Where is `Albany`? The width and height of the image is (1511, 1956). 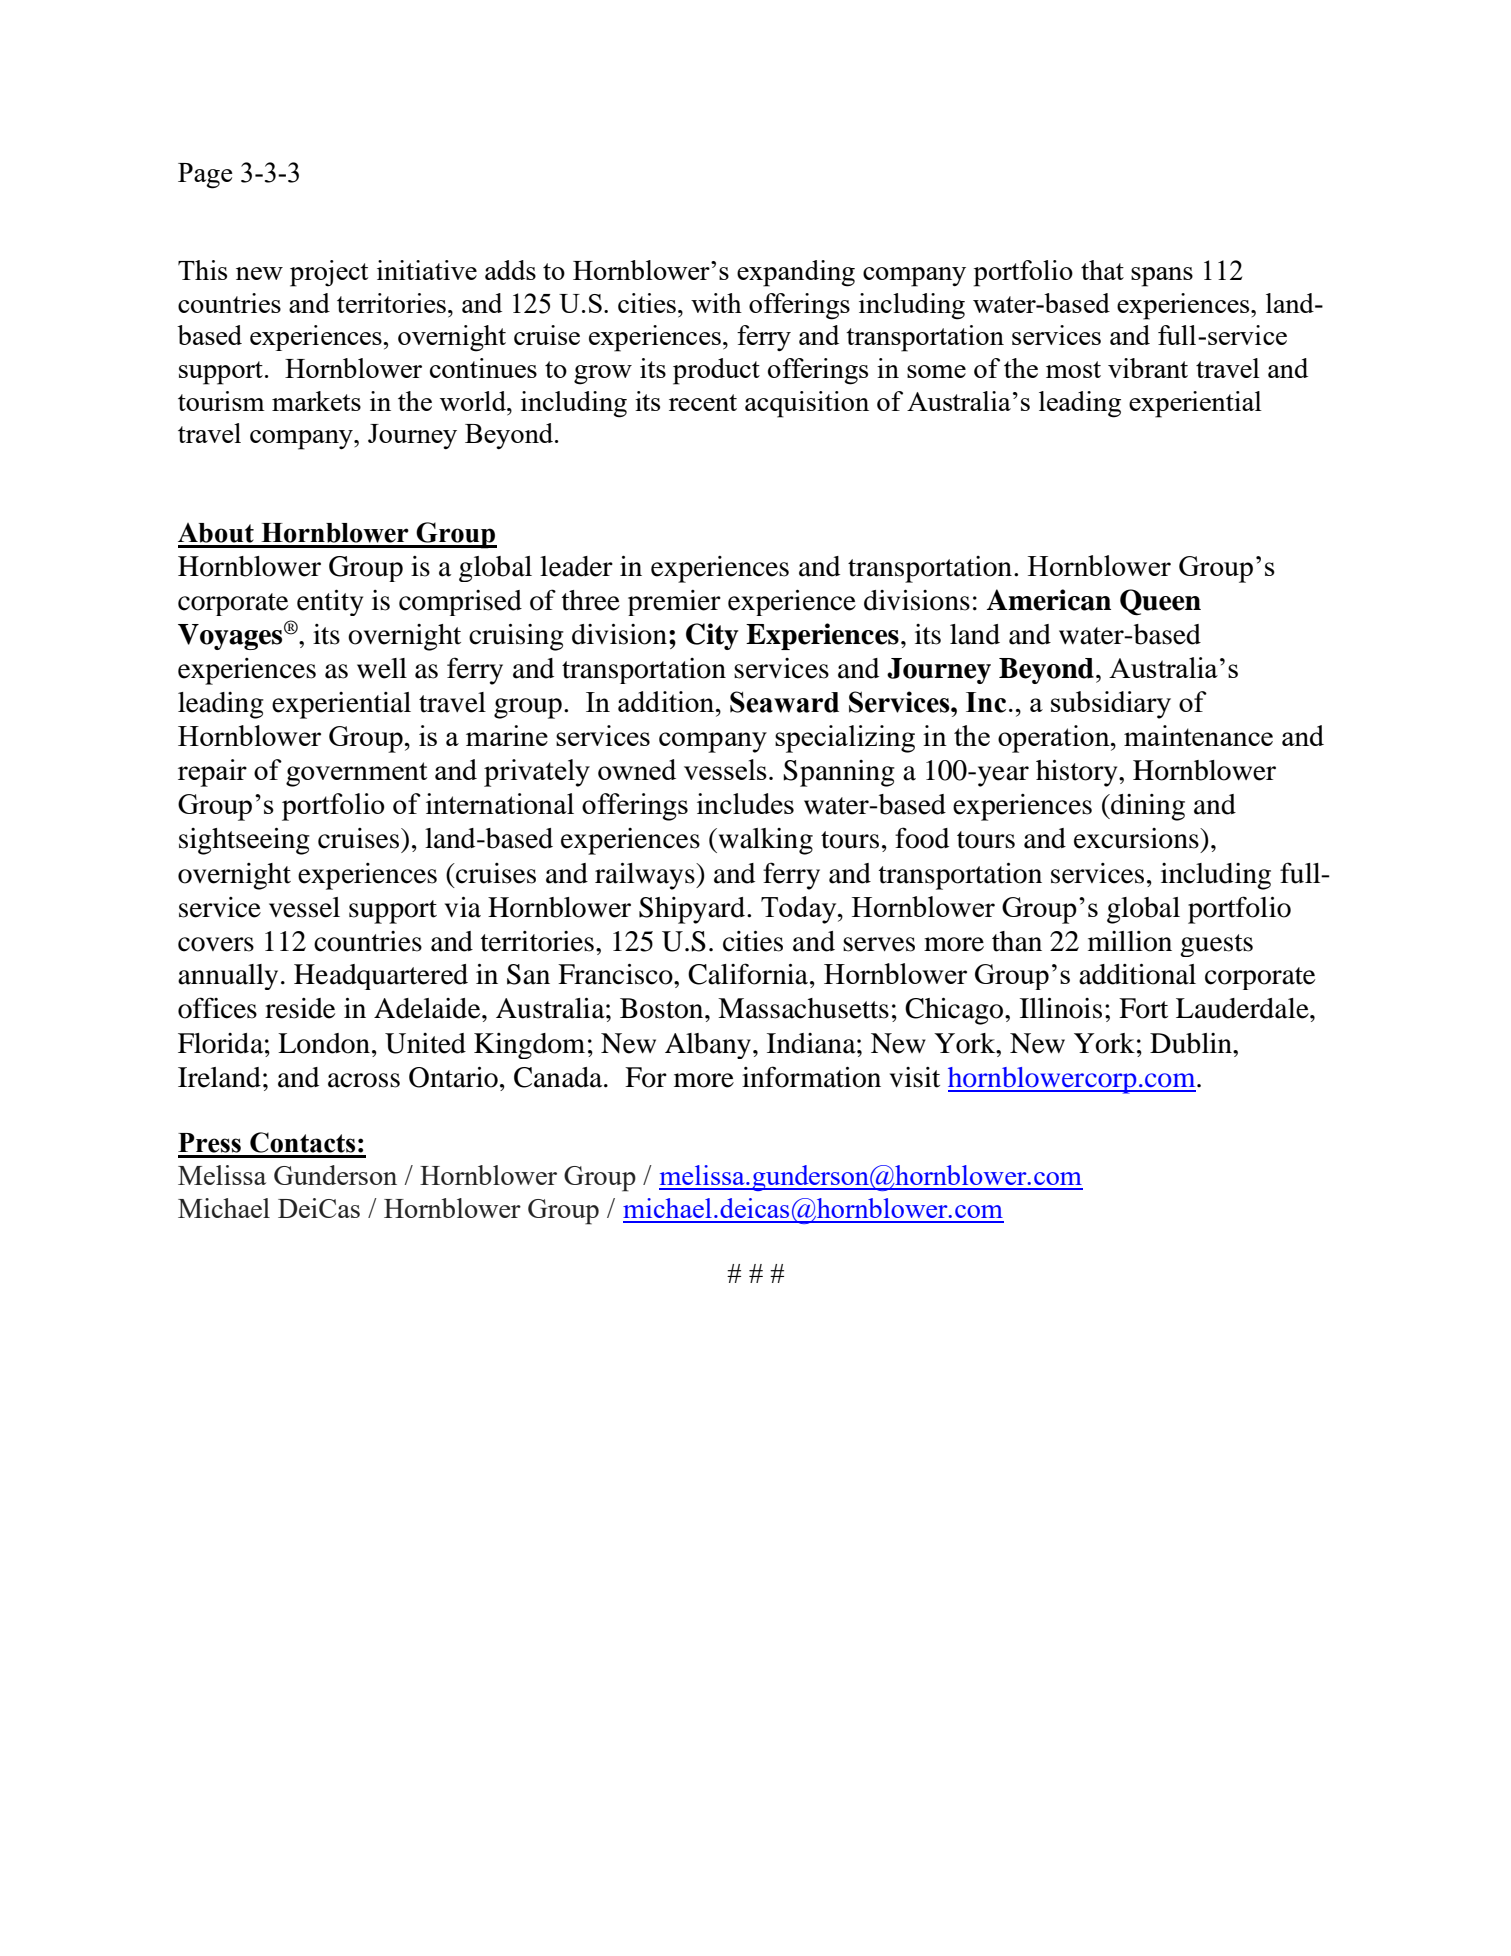
Albany is located at coordinates (708, 1046).
